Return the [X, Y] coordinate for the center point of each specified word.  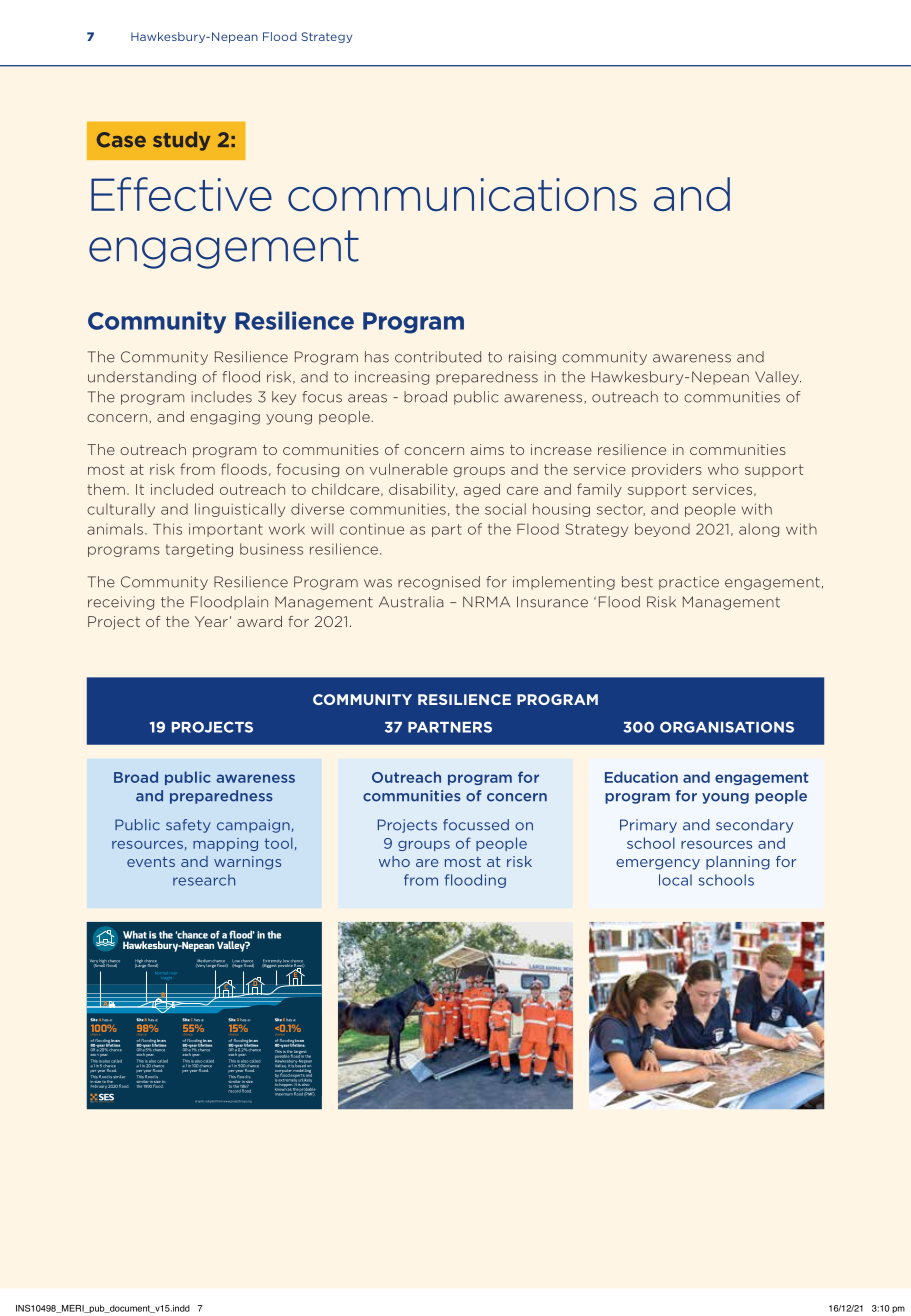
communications [462, 194]
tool [278, 843]
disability [423, 490]
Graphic [199, 1101]
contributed [438, 357]
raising [532, 358]
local [675, 880]
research [204, 880]
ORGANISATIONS [727, 727]
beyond [662, 530]
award [259, 621]
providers [667, 470]
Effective [181, 194]
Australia [411, 602]
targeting [199, 550]
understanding [142, 378]
